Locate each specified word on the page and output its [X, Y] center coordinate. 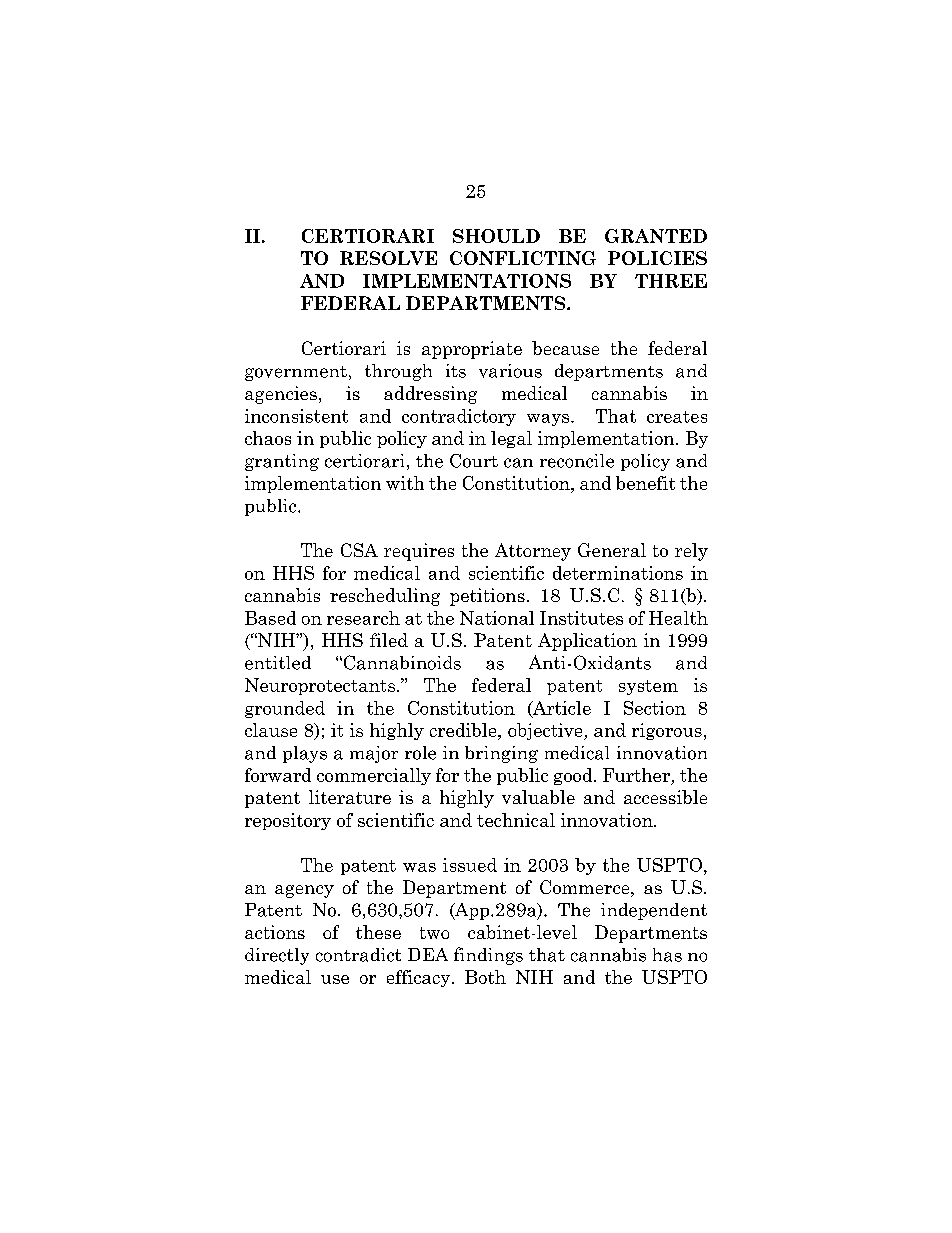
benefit [645, 483]
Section [655, 708]
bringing [501, 754]
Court [474, 461]
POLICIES [657, 258]
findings [488, 956]
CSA [359, 550]
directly [277, 956]
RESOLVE [388, 258]
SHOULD [496, 236]
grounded [285, 709]
